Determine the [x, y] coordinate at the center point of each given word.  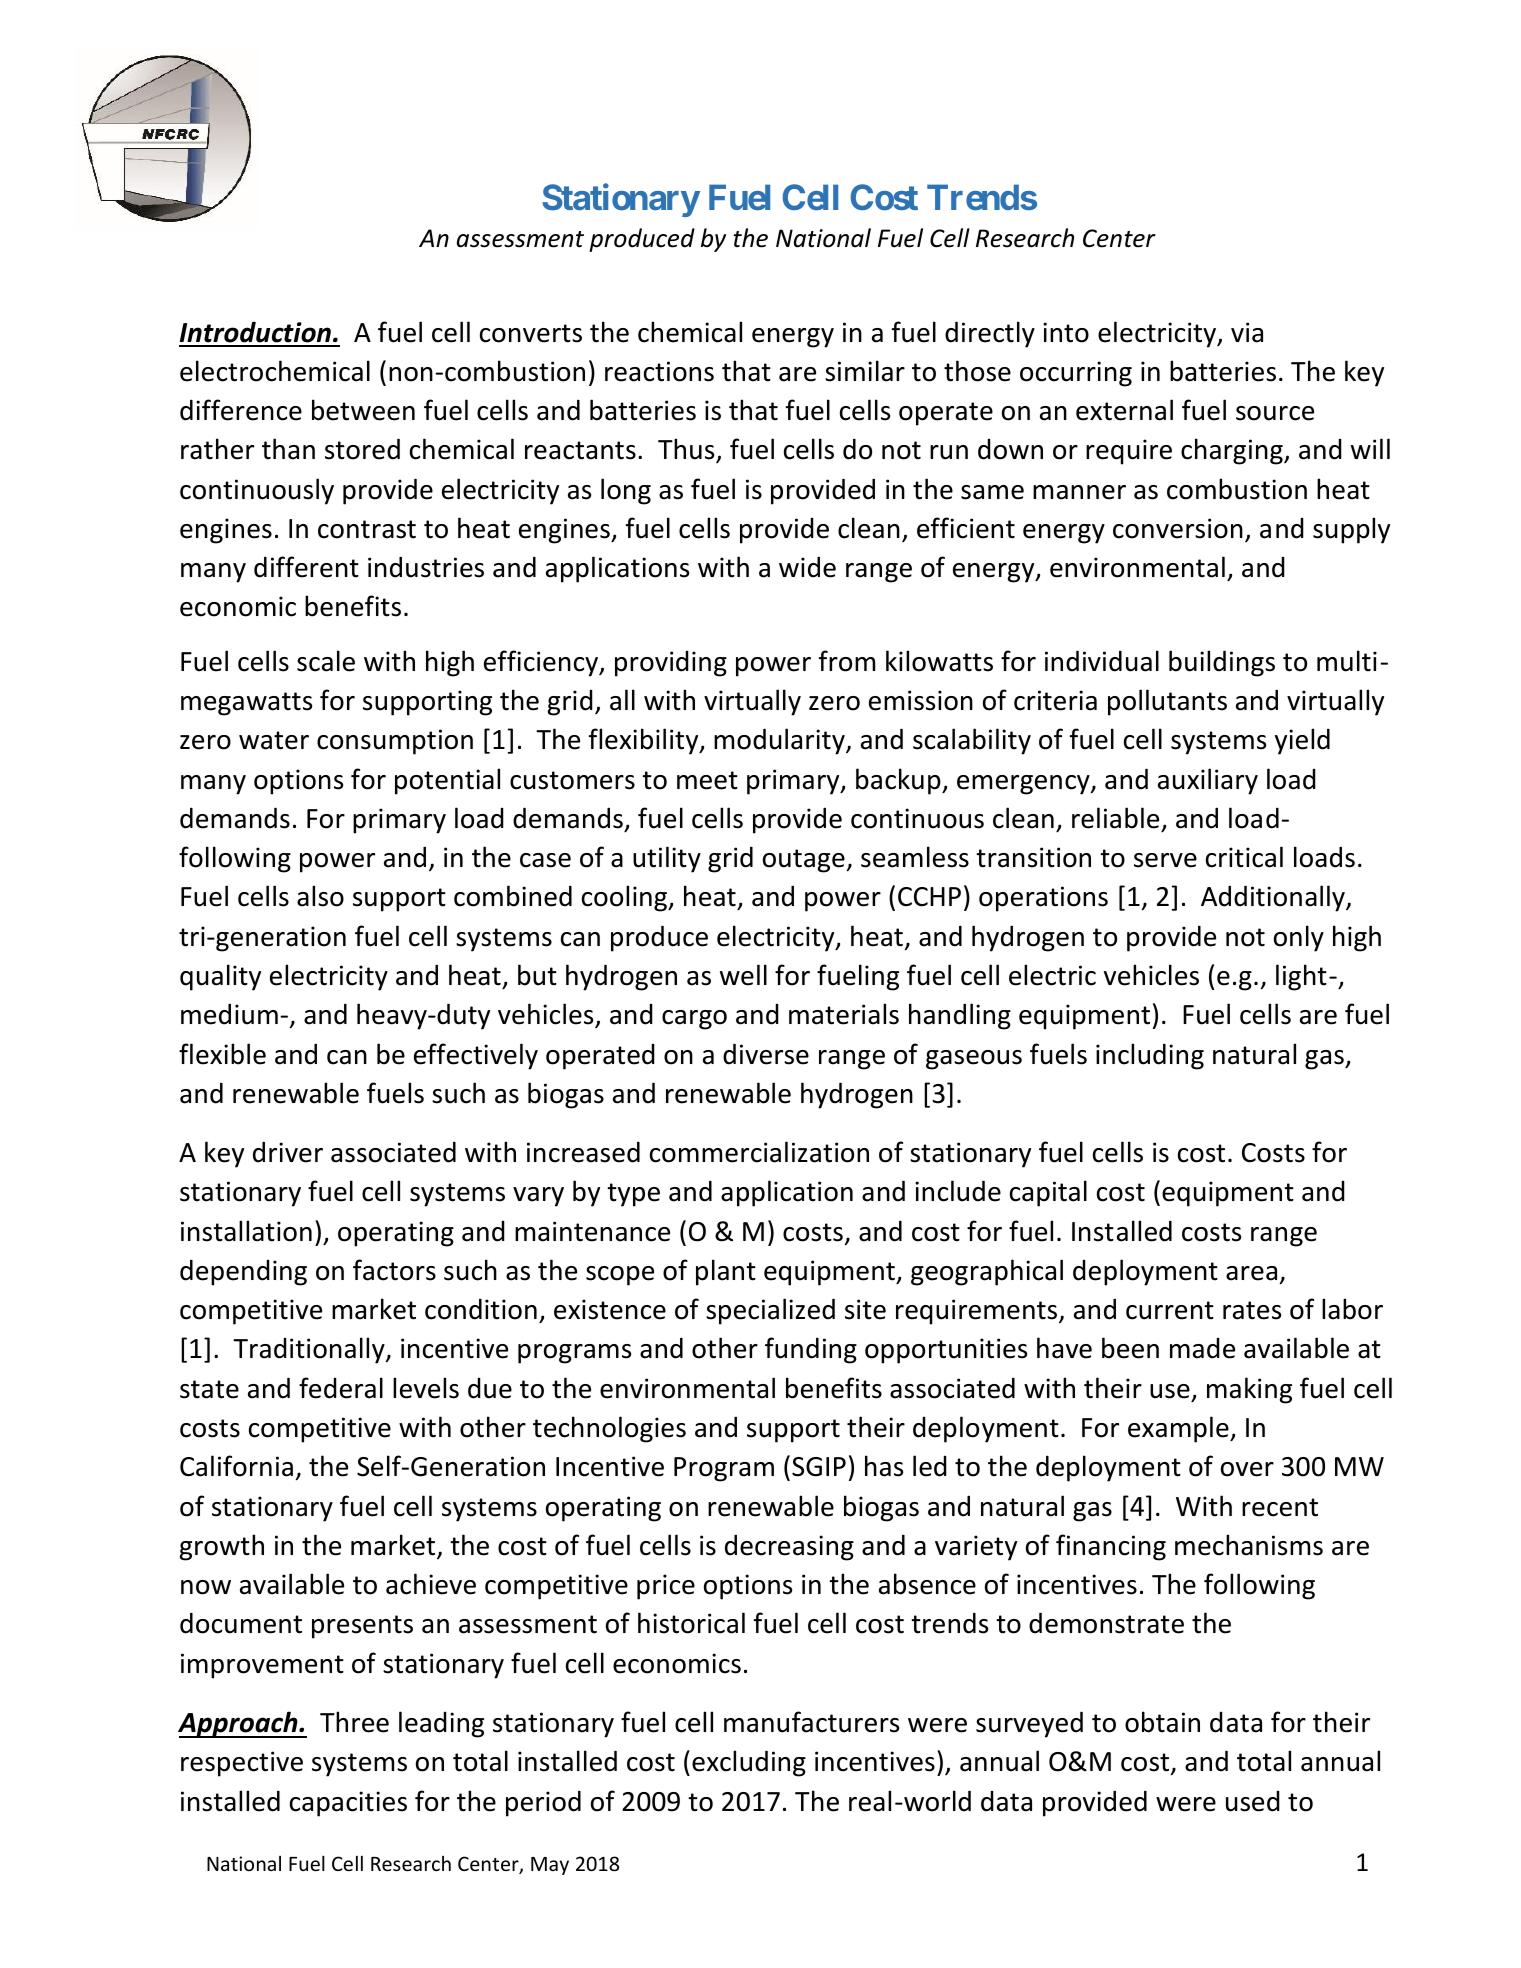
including [1150, 1056]
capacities [348, 1804]
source [1275, 413]
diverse [766, 1054]
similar [865, 371]
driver [288, 1152]
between [363, 410]
